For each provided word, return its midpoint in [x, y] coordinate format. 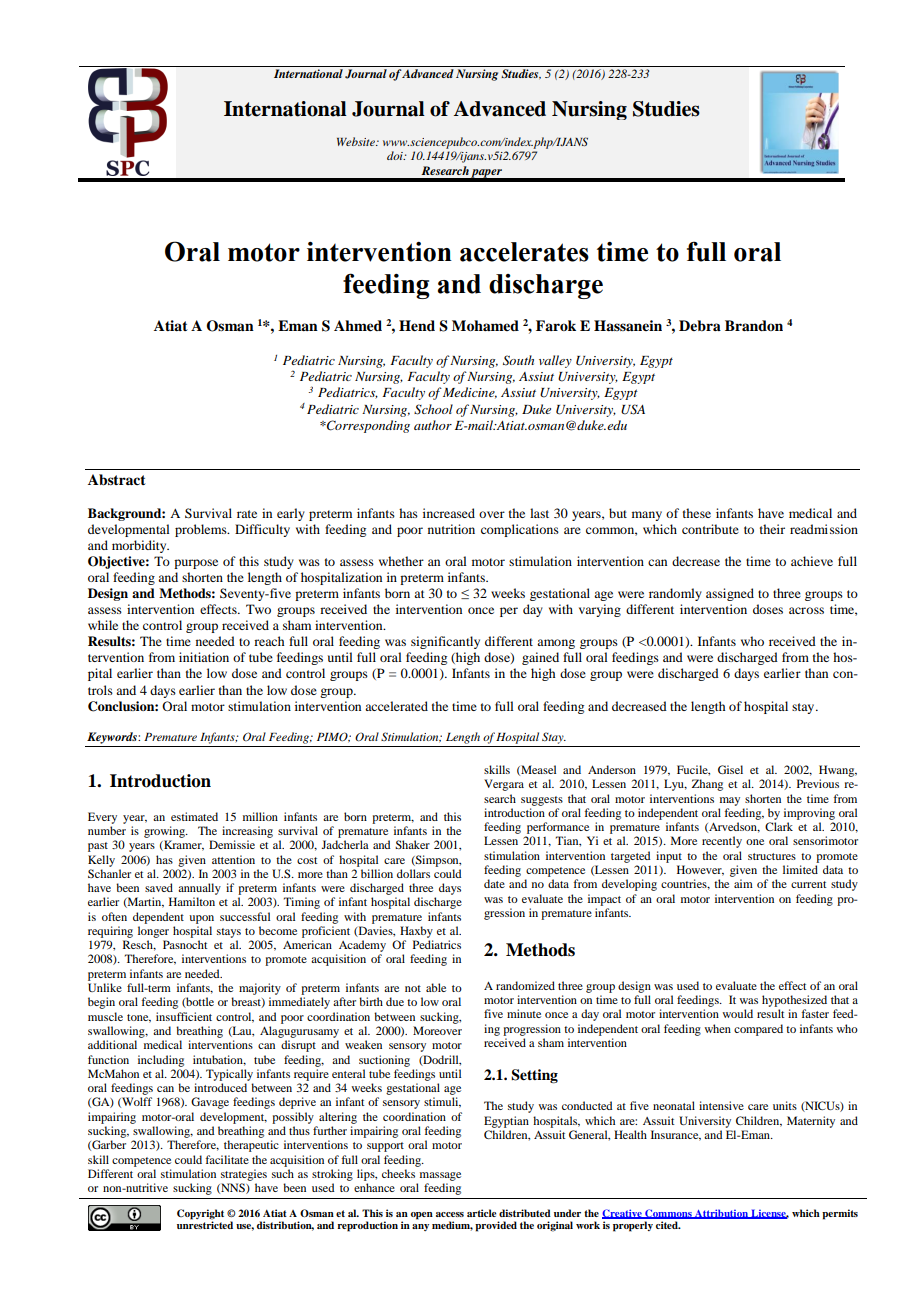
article [482, 1213]
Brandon [754, 325]
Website [357, 141]
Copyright [200, 1214]
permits [840, 1214]
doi [396, 155]
